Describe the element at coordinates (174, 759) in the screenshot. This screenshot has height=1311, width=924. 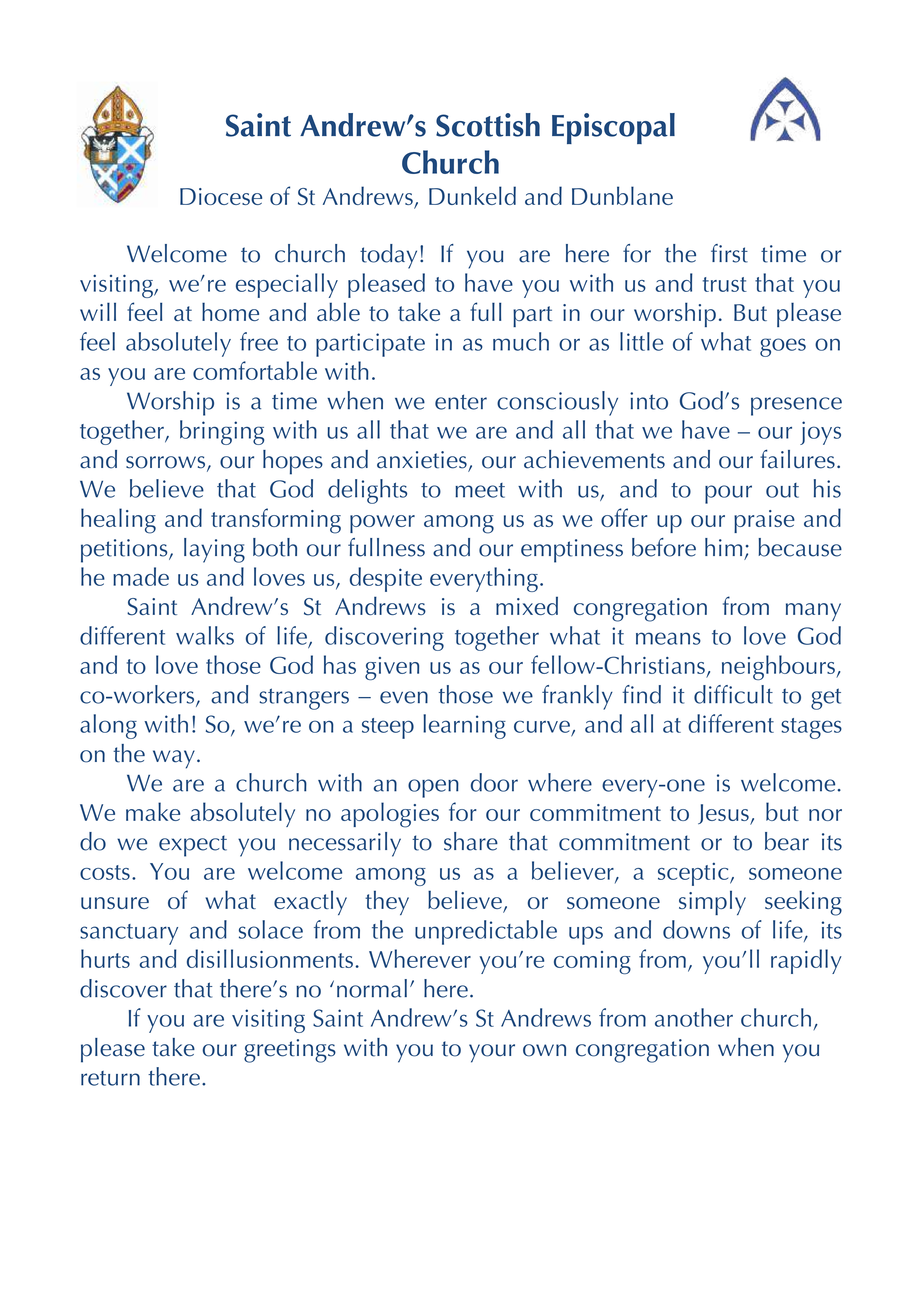
I see `way` at that location.
